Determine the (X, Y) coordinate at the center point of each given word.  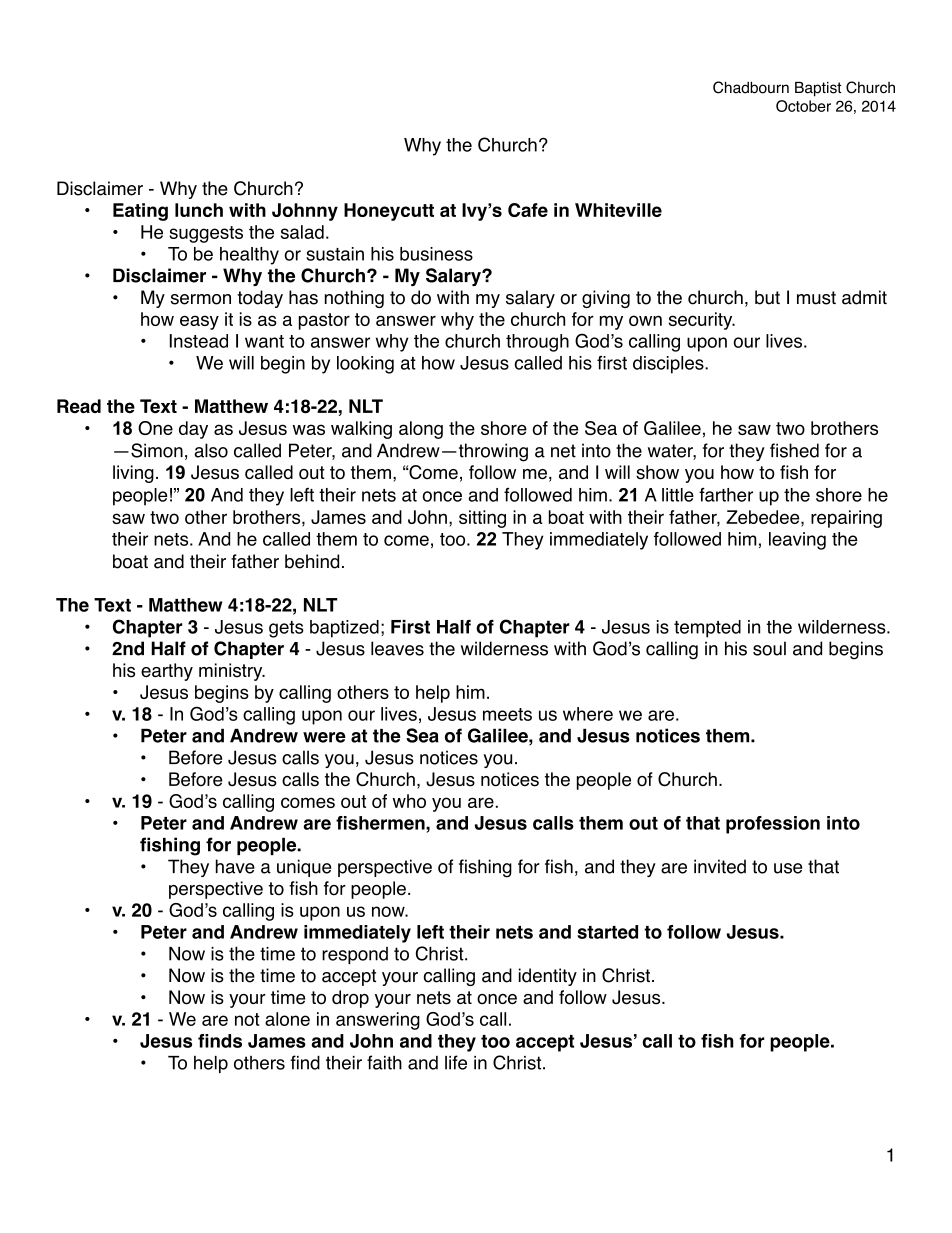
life (456, 1062)
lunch (199, 210)
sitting (482, 519)
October (803, 106)
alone (287, 1019)
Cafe (528, 210)
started (607, 932)
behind (312, 561)
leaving (797, 541)
